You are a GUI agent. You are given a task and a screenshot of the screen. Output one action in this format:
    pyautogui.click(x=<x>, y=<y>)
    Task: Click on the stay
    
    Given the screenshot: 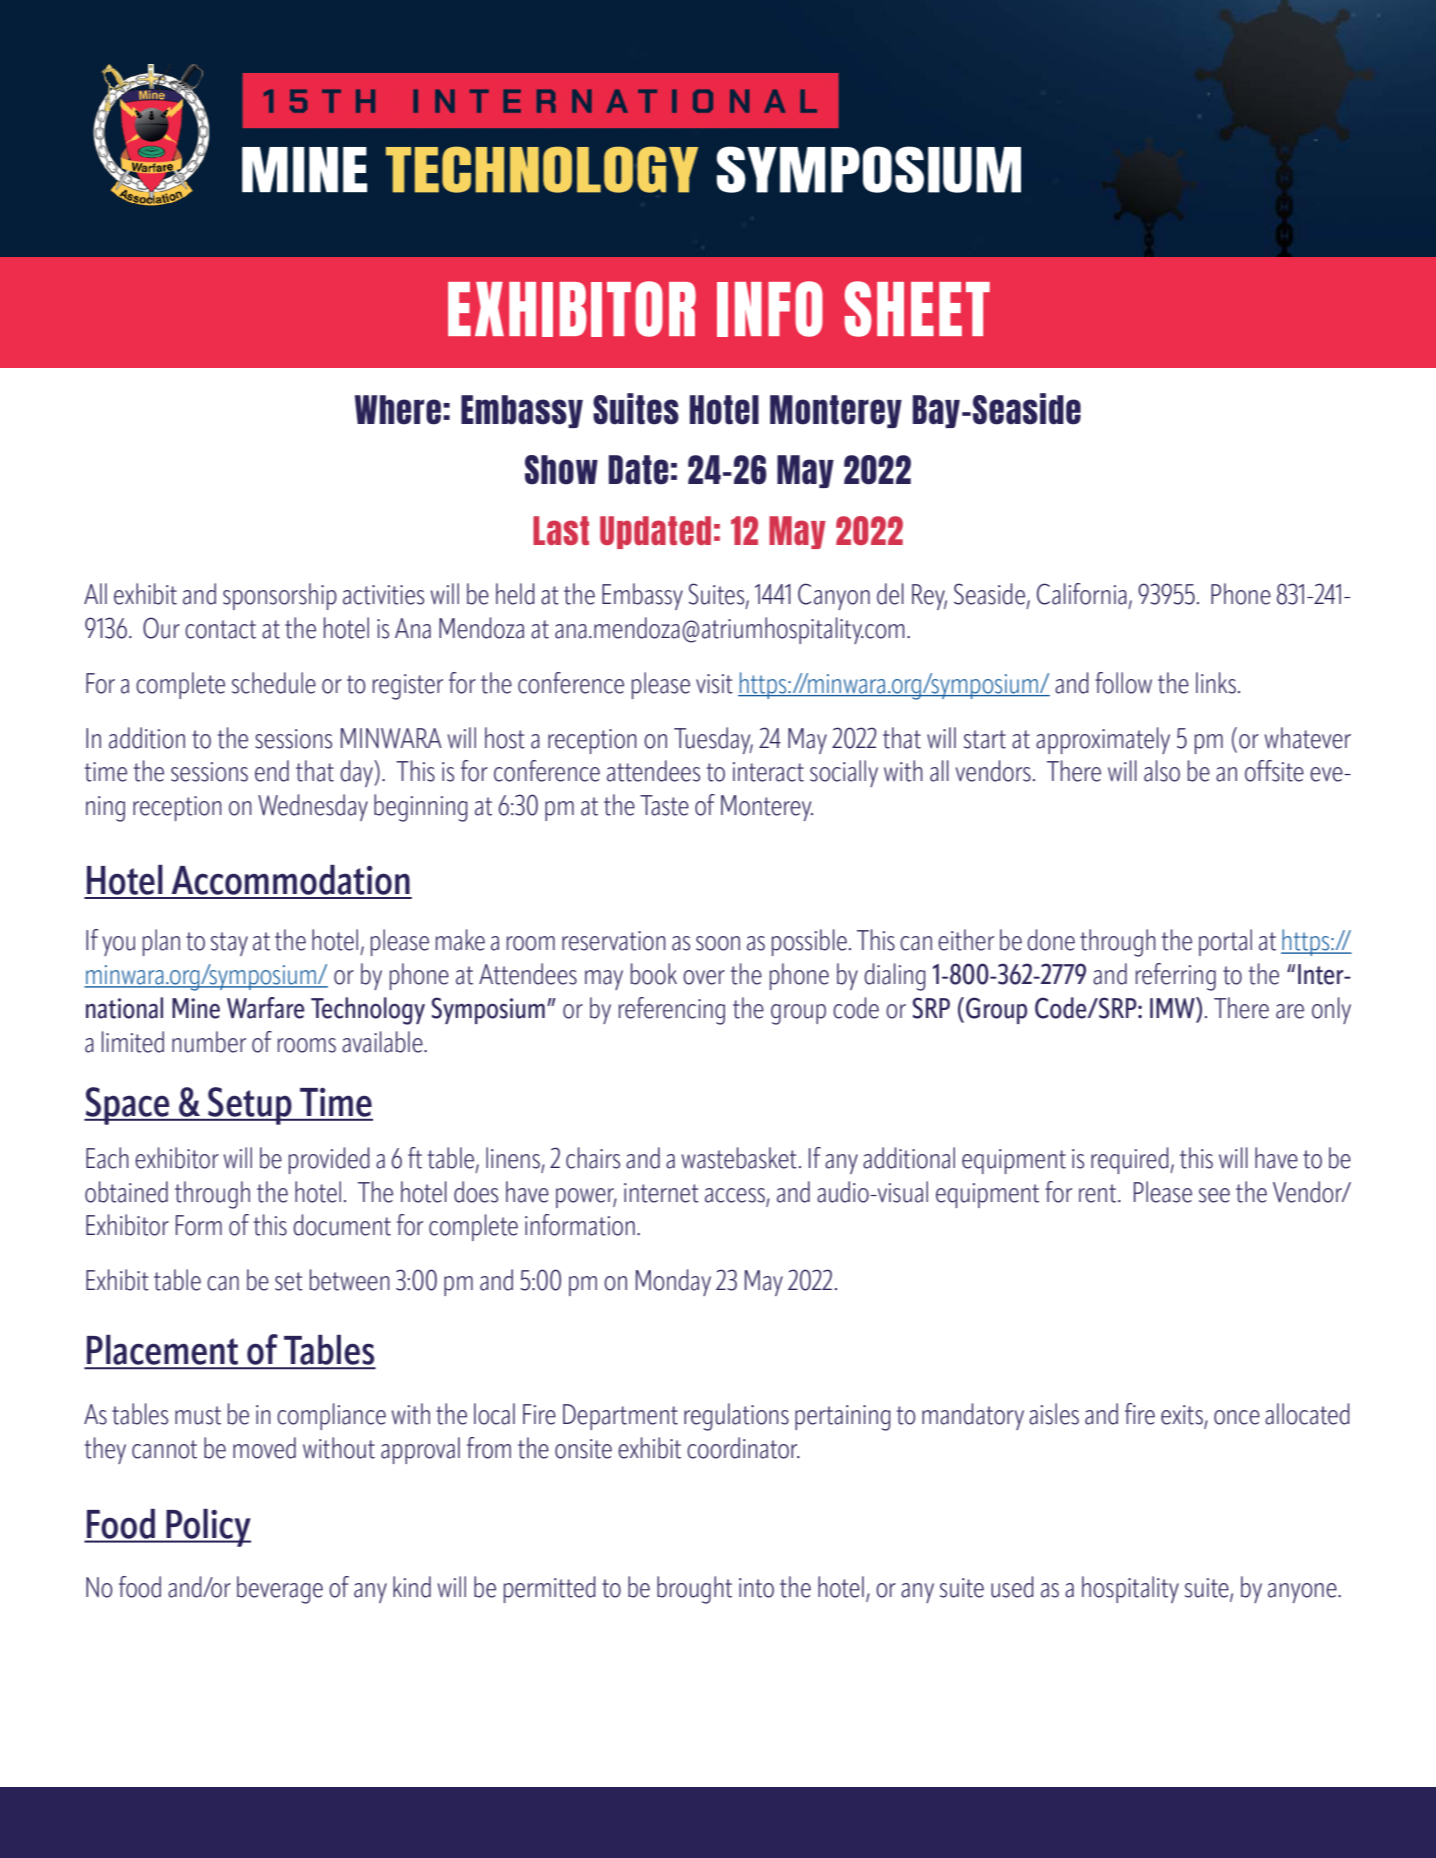 What is the action you would take?
    pyautogui.click(x=229, y=944)
